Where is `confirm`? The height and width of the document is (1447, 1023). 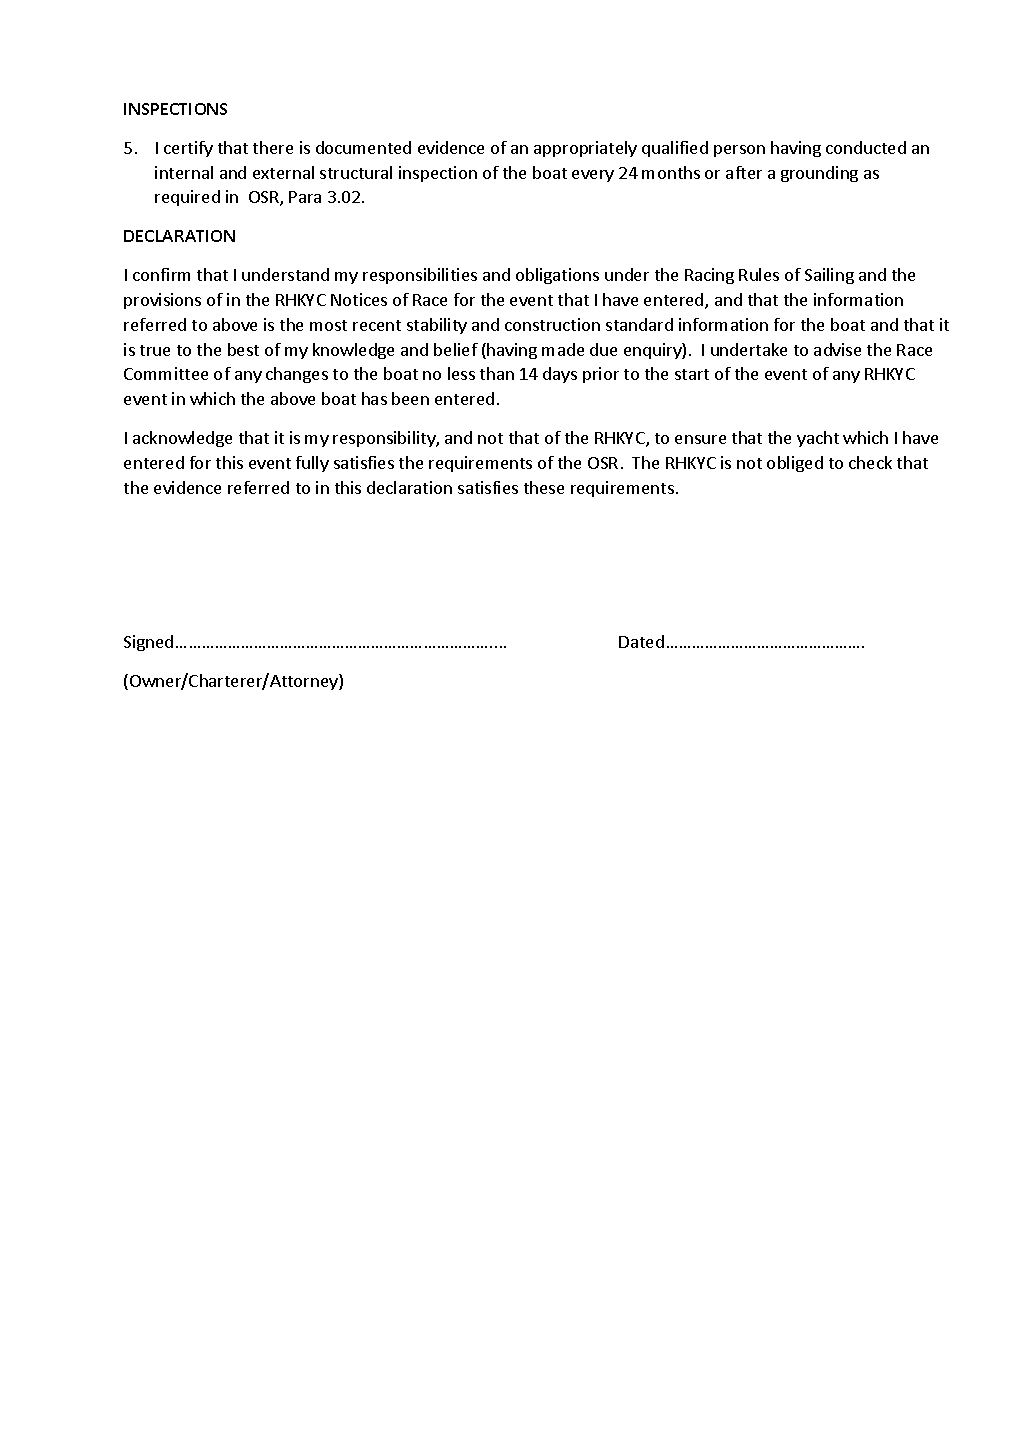
confirm is located at coordinates (161, 274).
